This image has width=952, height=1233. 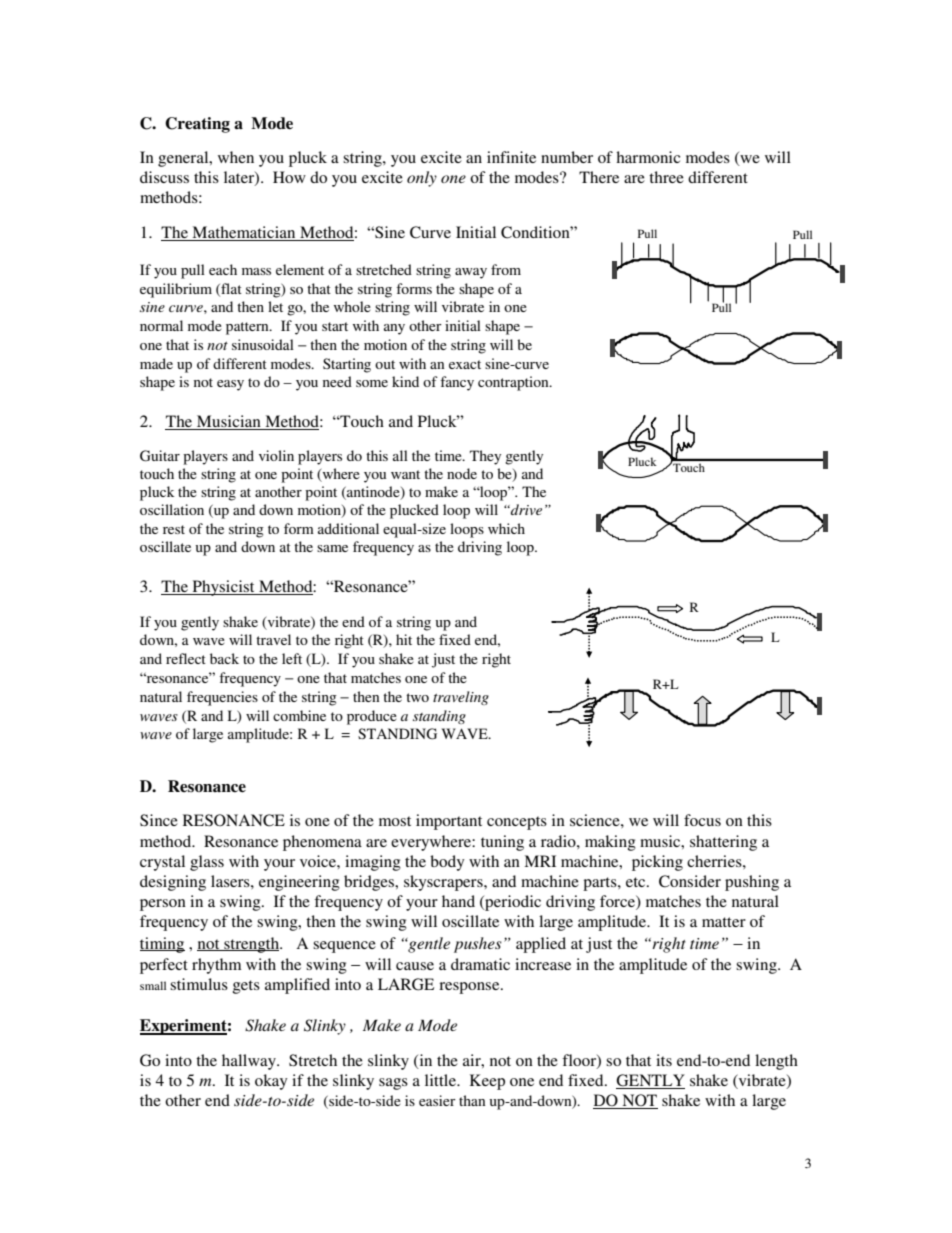 I want to click on oscillation, so click(x=172, y=509).
